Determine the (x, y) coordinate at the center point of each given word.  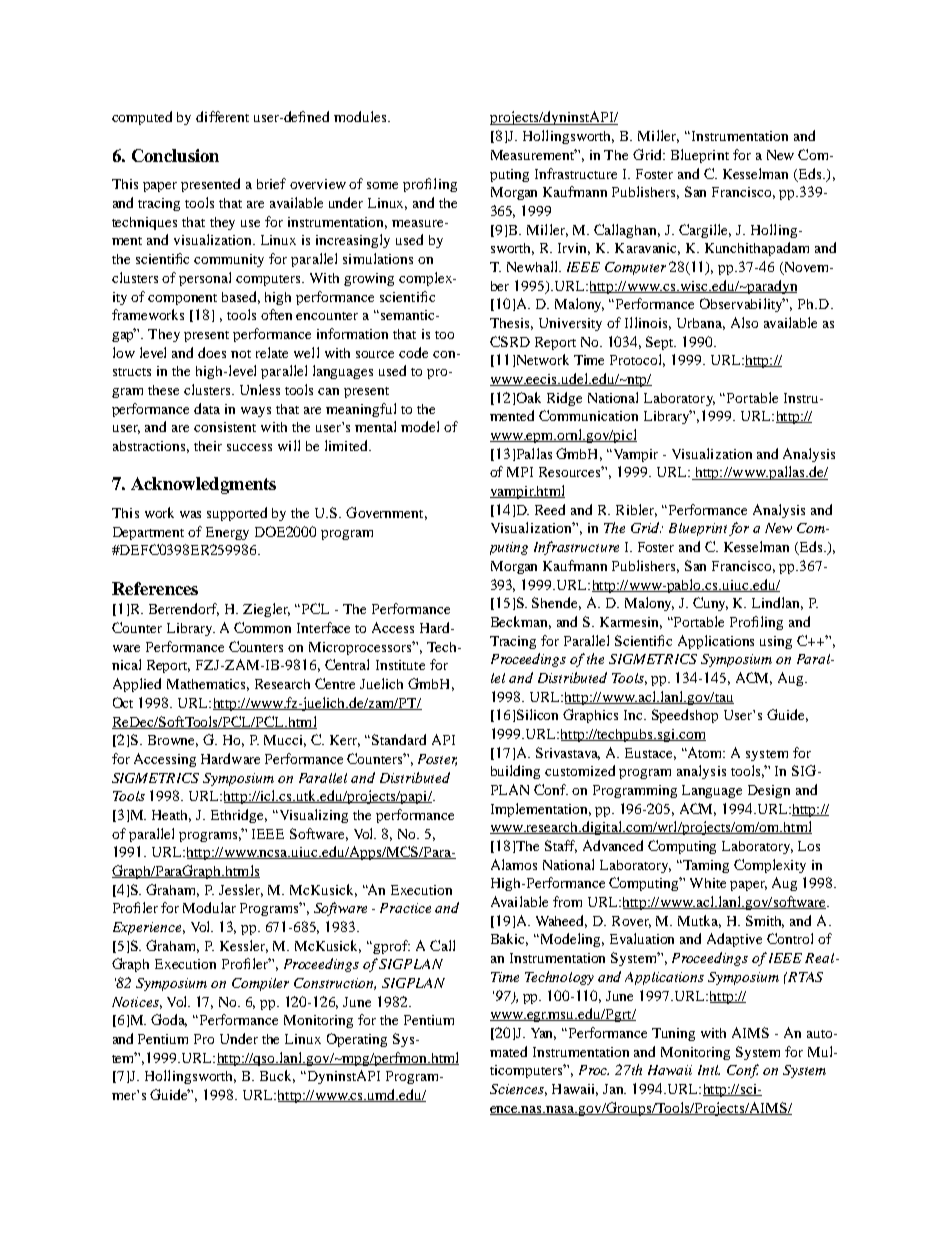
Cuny (710, 604)
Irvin (574, 249)
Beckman (521, 622)
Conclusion (175, 155)
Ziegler (266, 610)
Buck (277, 1076)
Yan (543, 1034)
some (382, 185)
